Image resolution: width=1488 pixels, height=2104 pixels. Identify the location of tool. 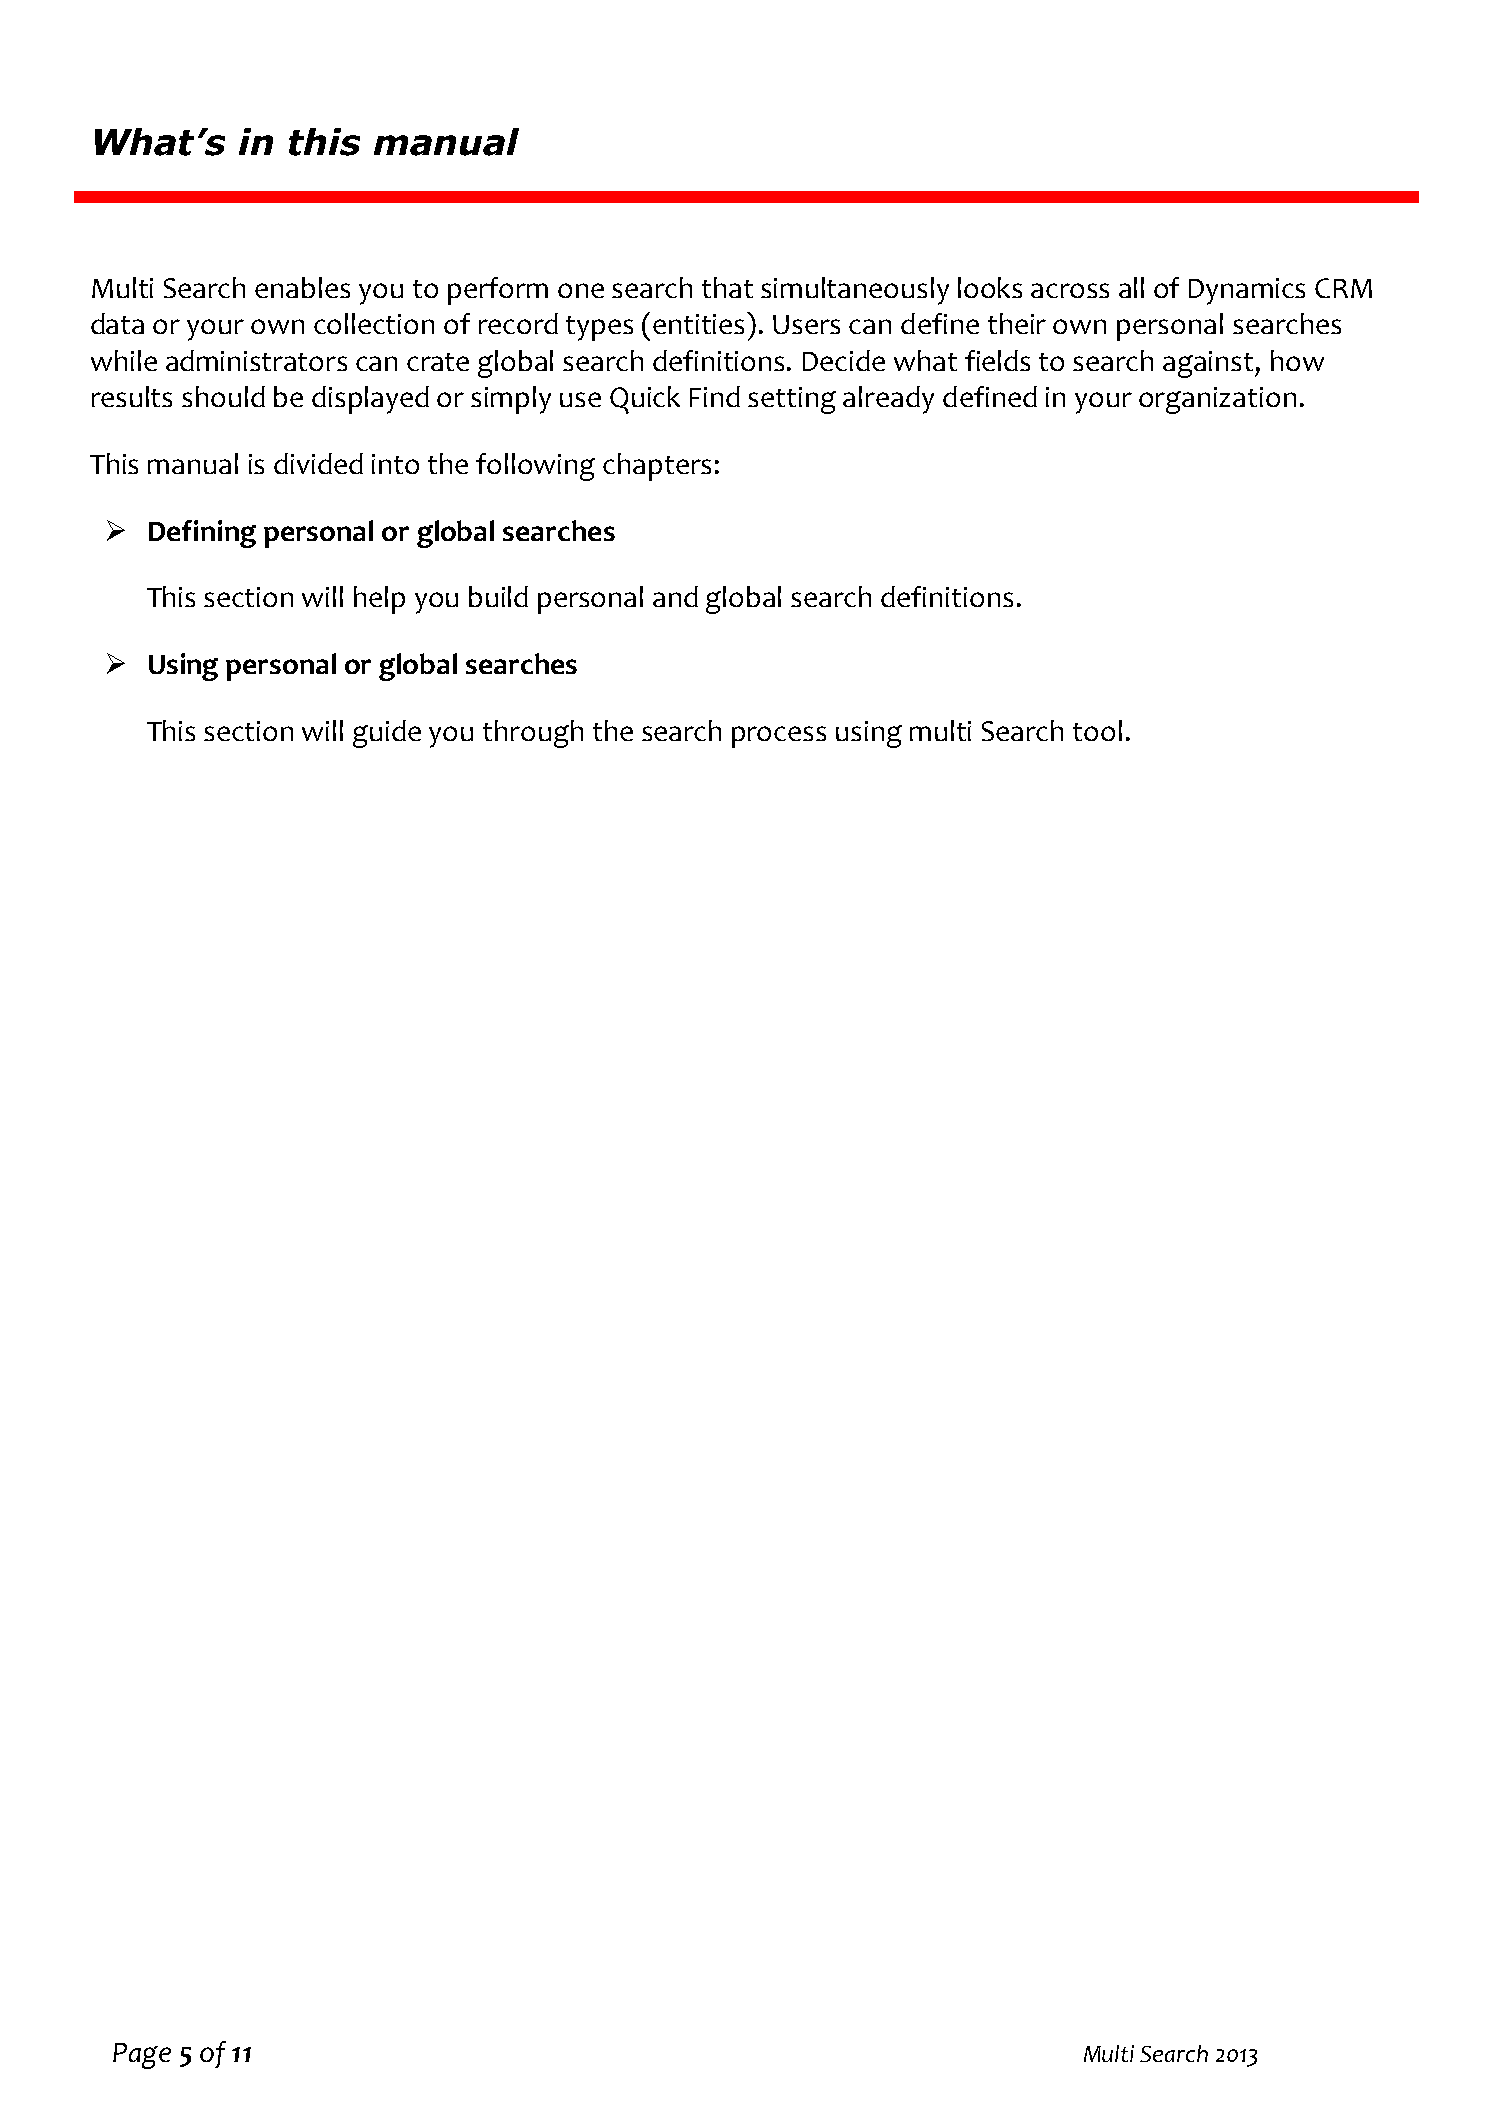
(1097, 730).
